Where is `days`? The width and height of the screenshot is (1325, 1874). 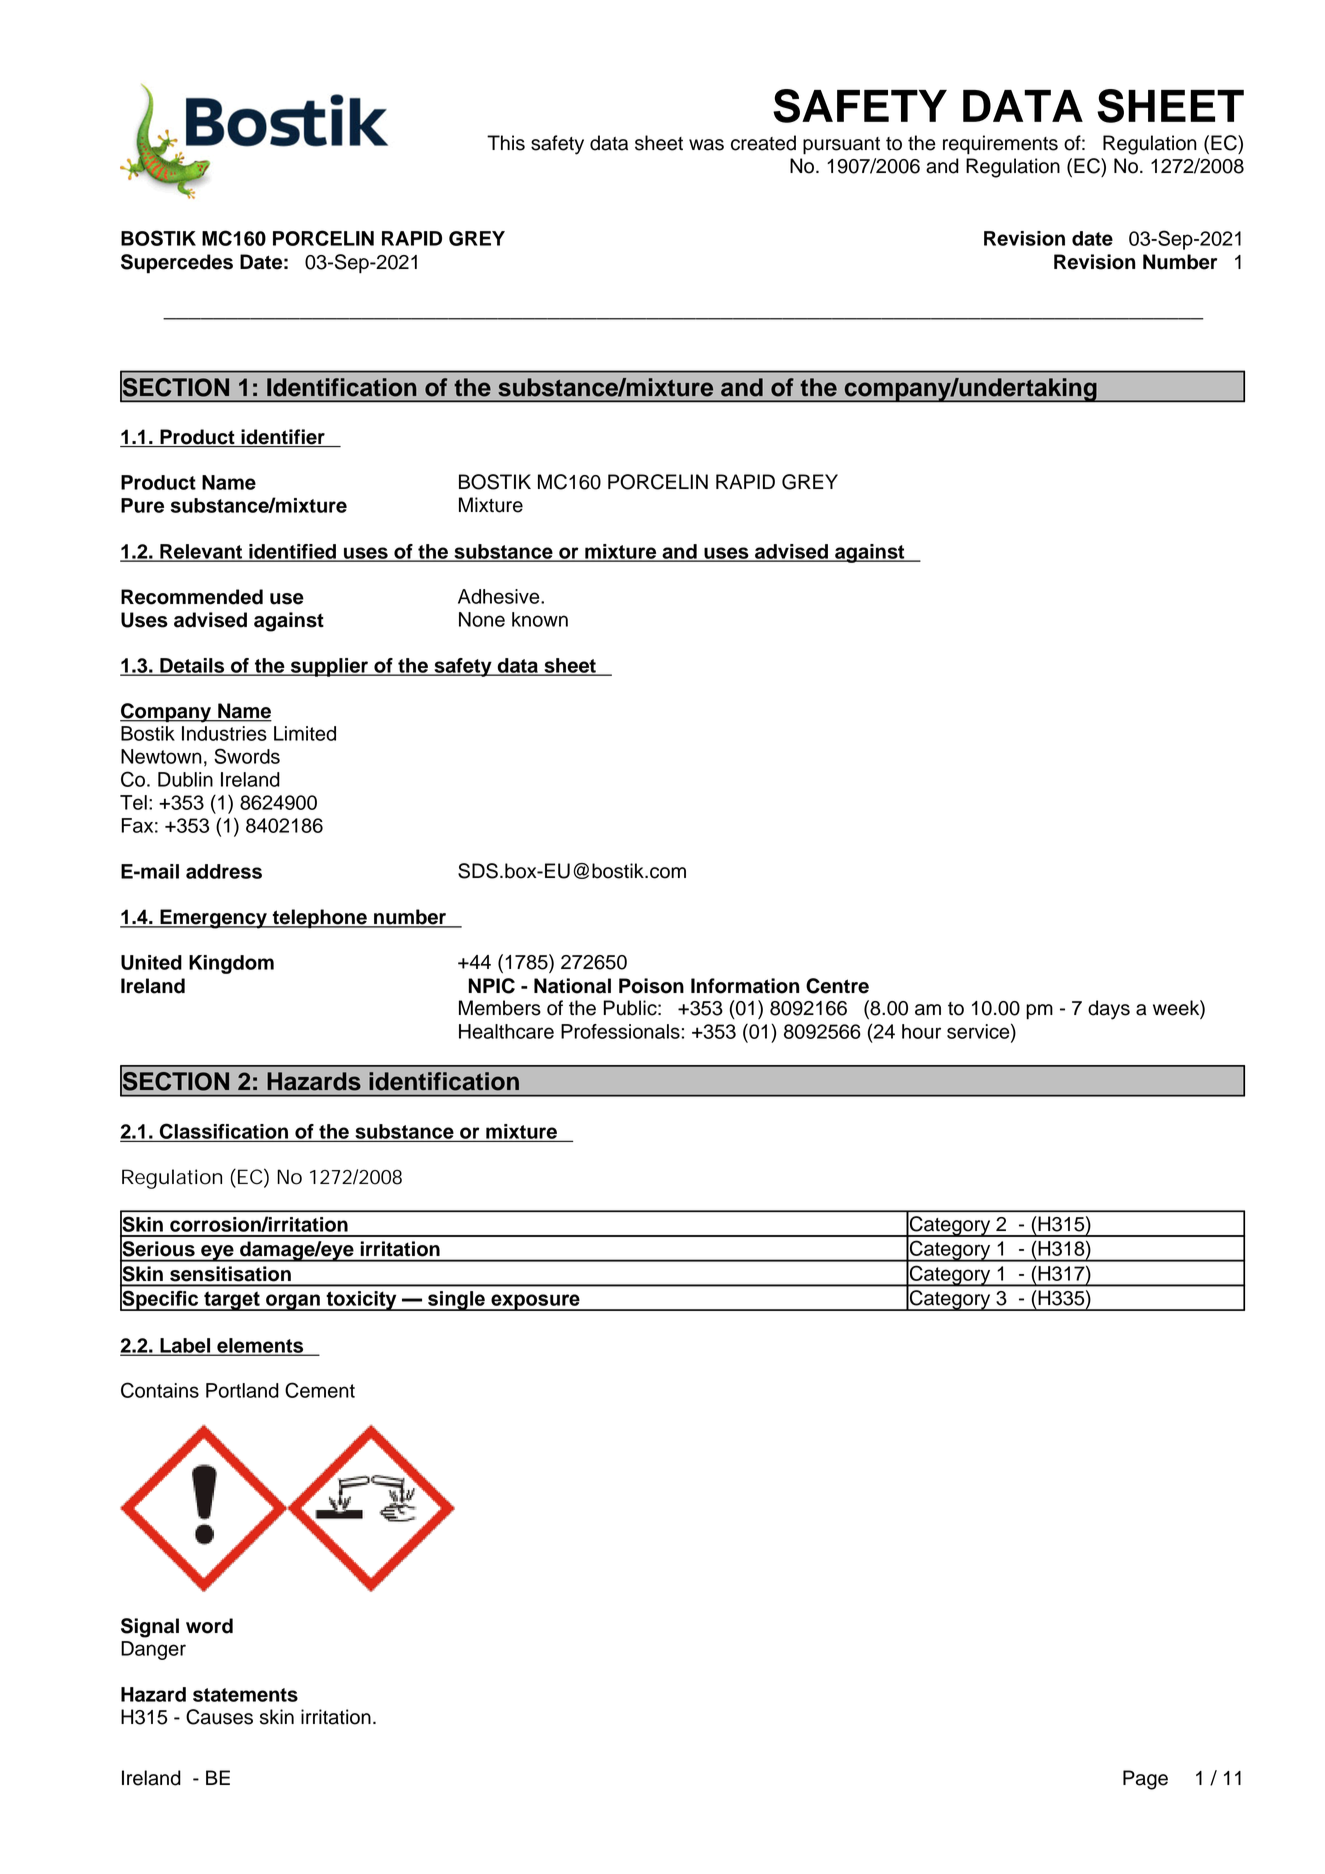
days is located at coordinates (1109, 1010).
